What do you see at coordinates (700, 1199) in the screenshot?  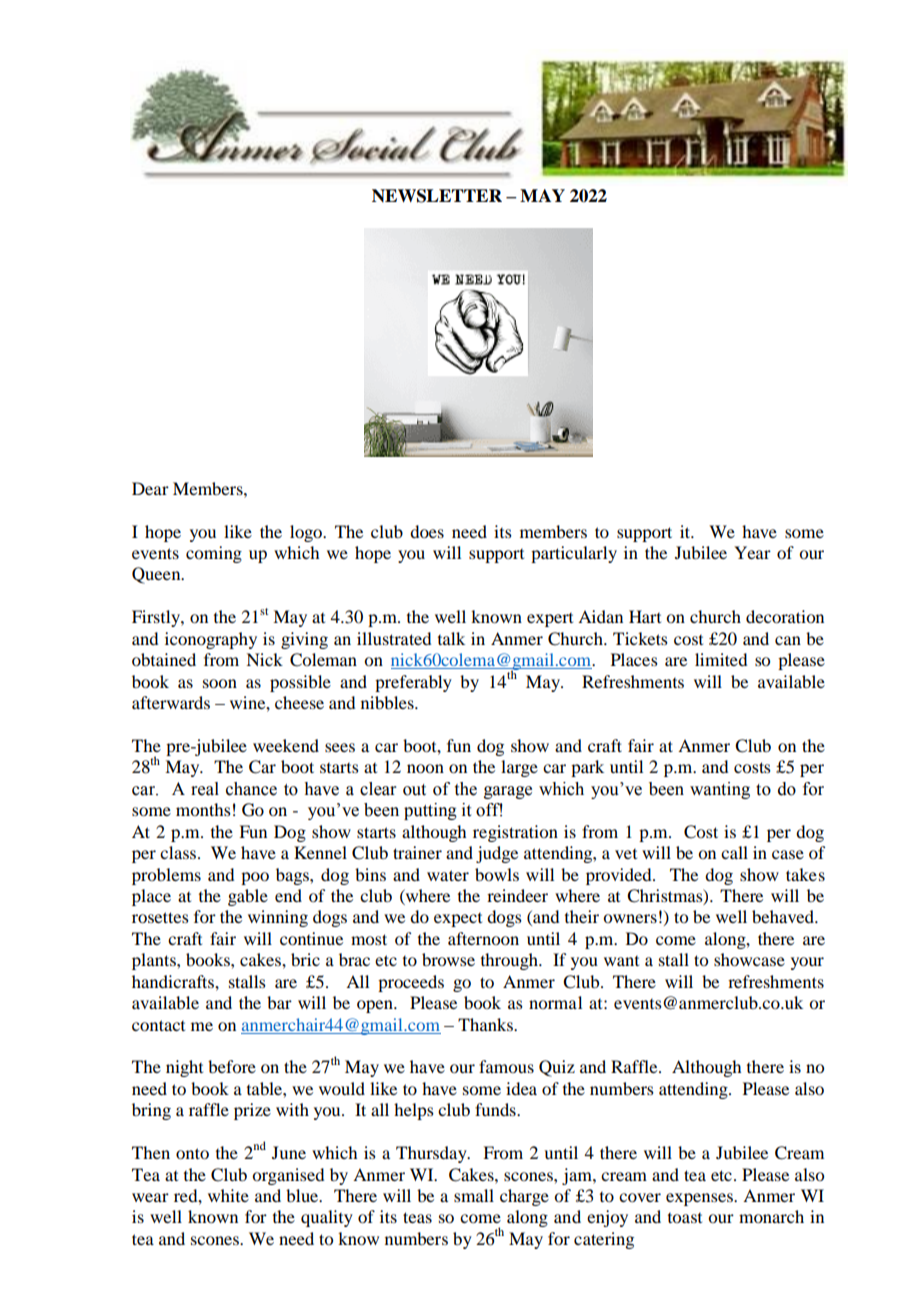 I see `expenses` at bounding box center [700, 1199].
